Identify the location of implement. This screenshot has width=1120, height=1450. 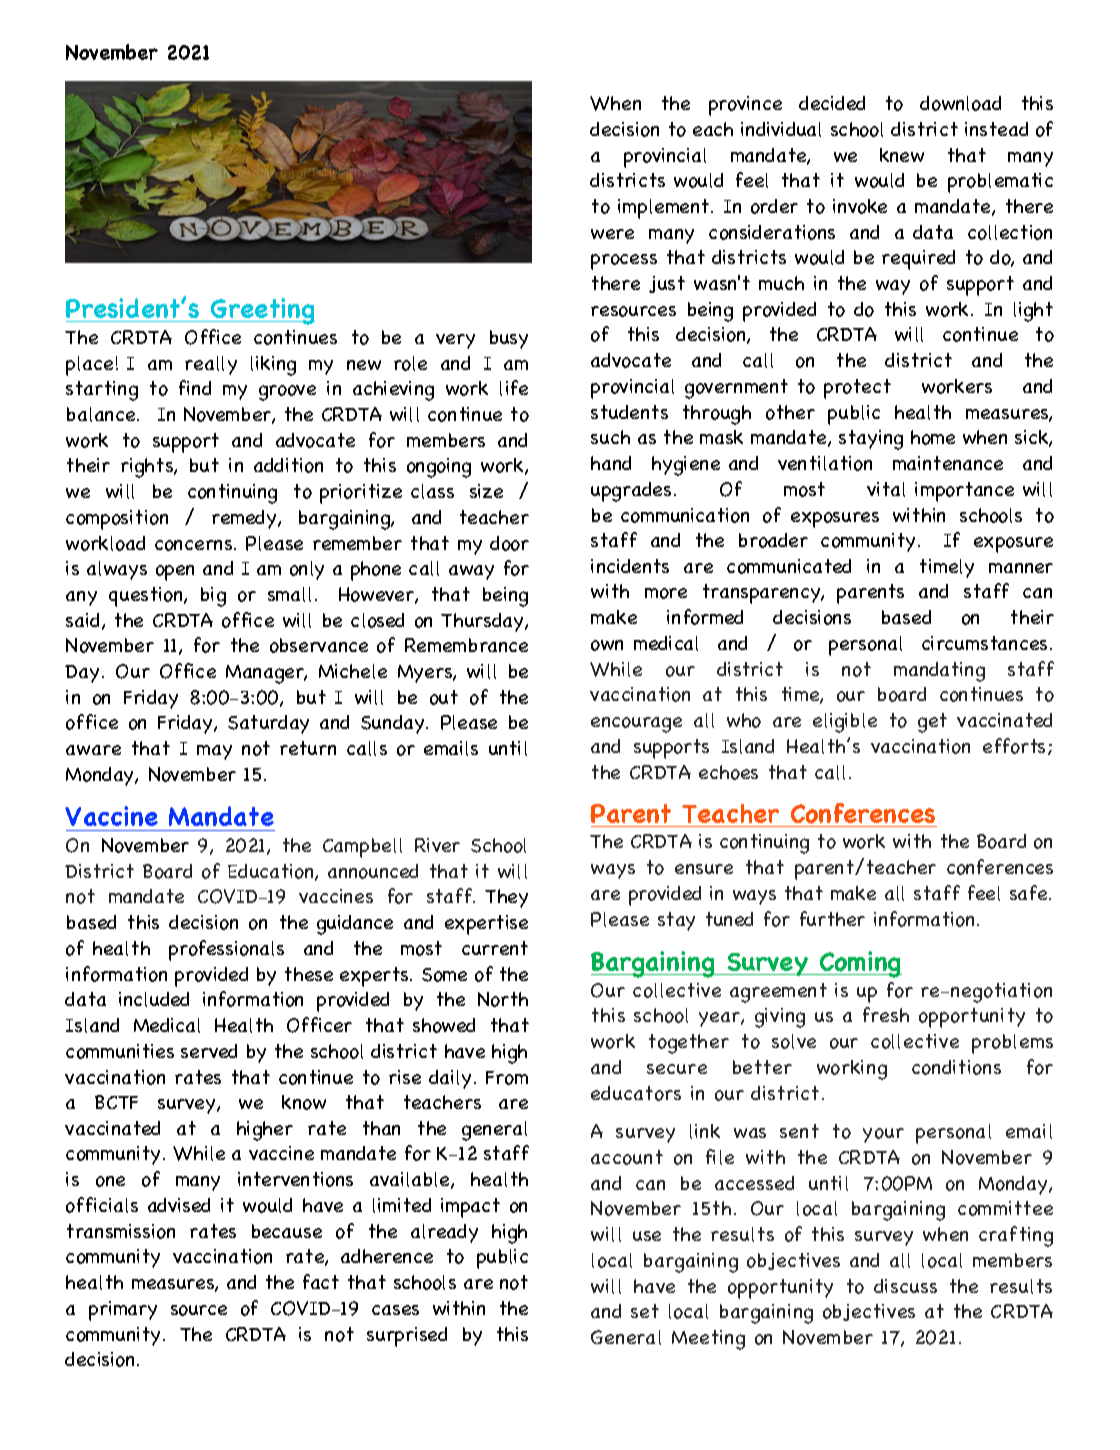
(665, 209).
